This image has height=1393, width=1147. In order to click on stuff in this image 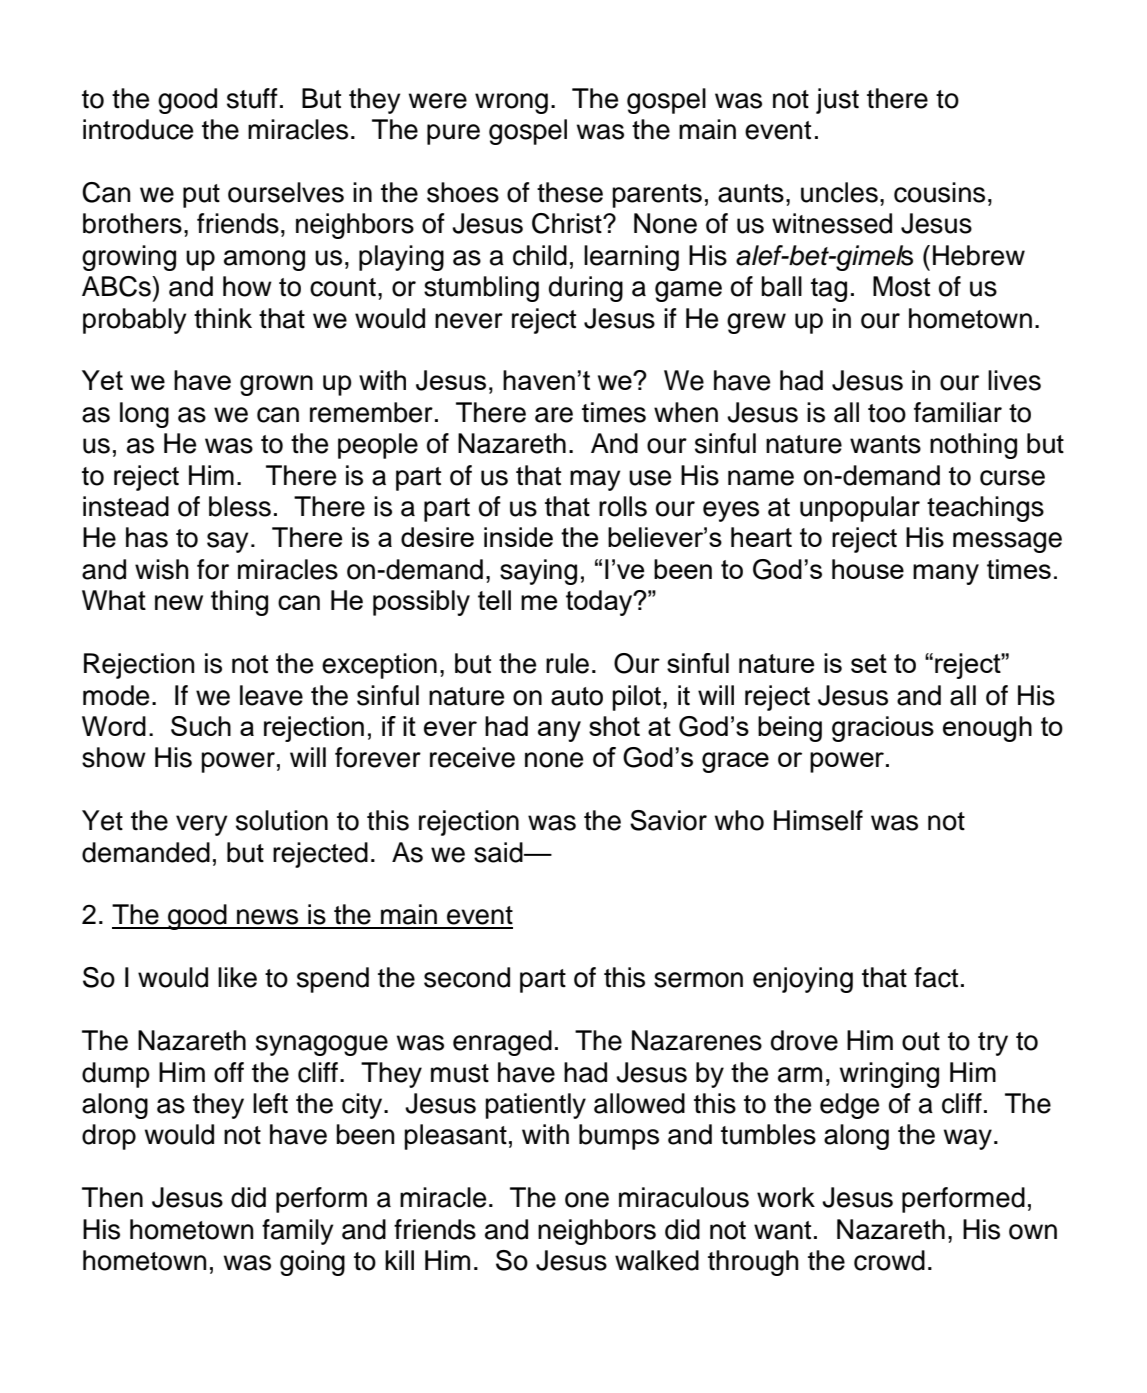, I will do `click(252, 98)`.
